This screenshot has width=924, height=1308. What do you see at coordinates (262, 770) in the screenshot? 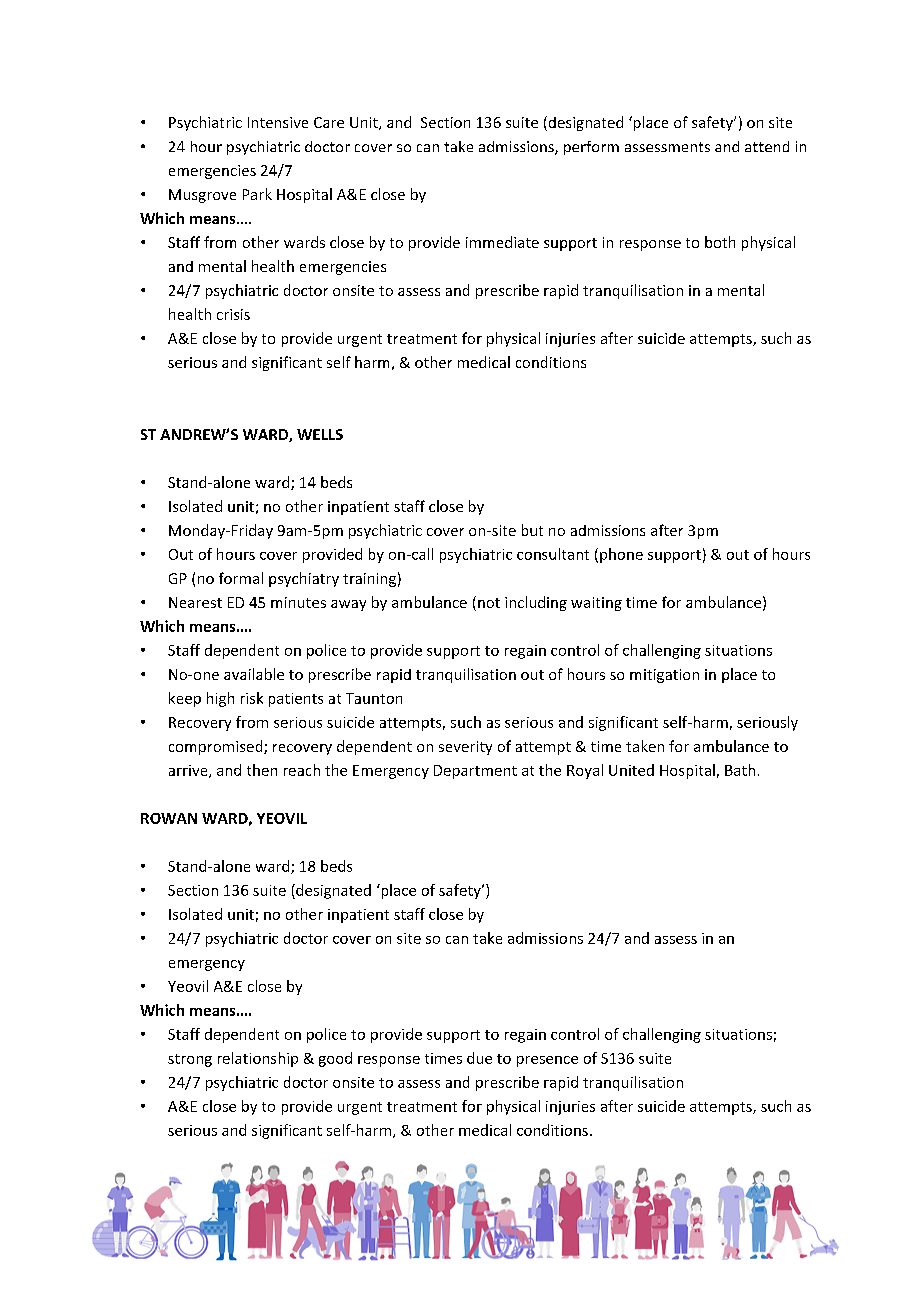
I see `then` at bounding box center [262, 770].
